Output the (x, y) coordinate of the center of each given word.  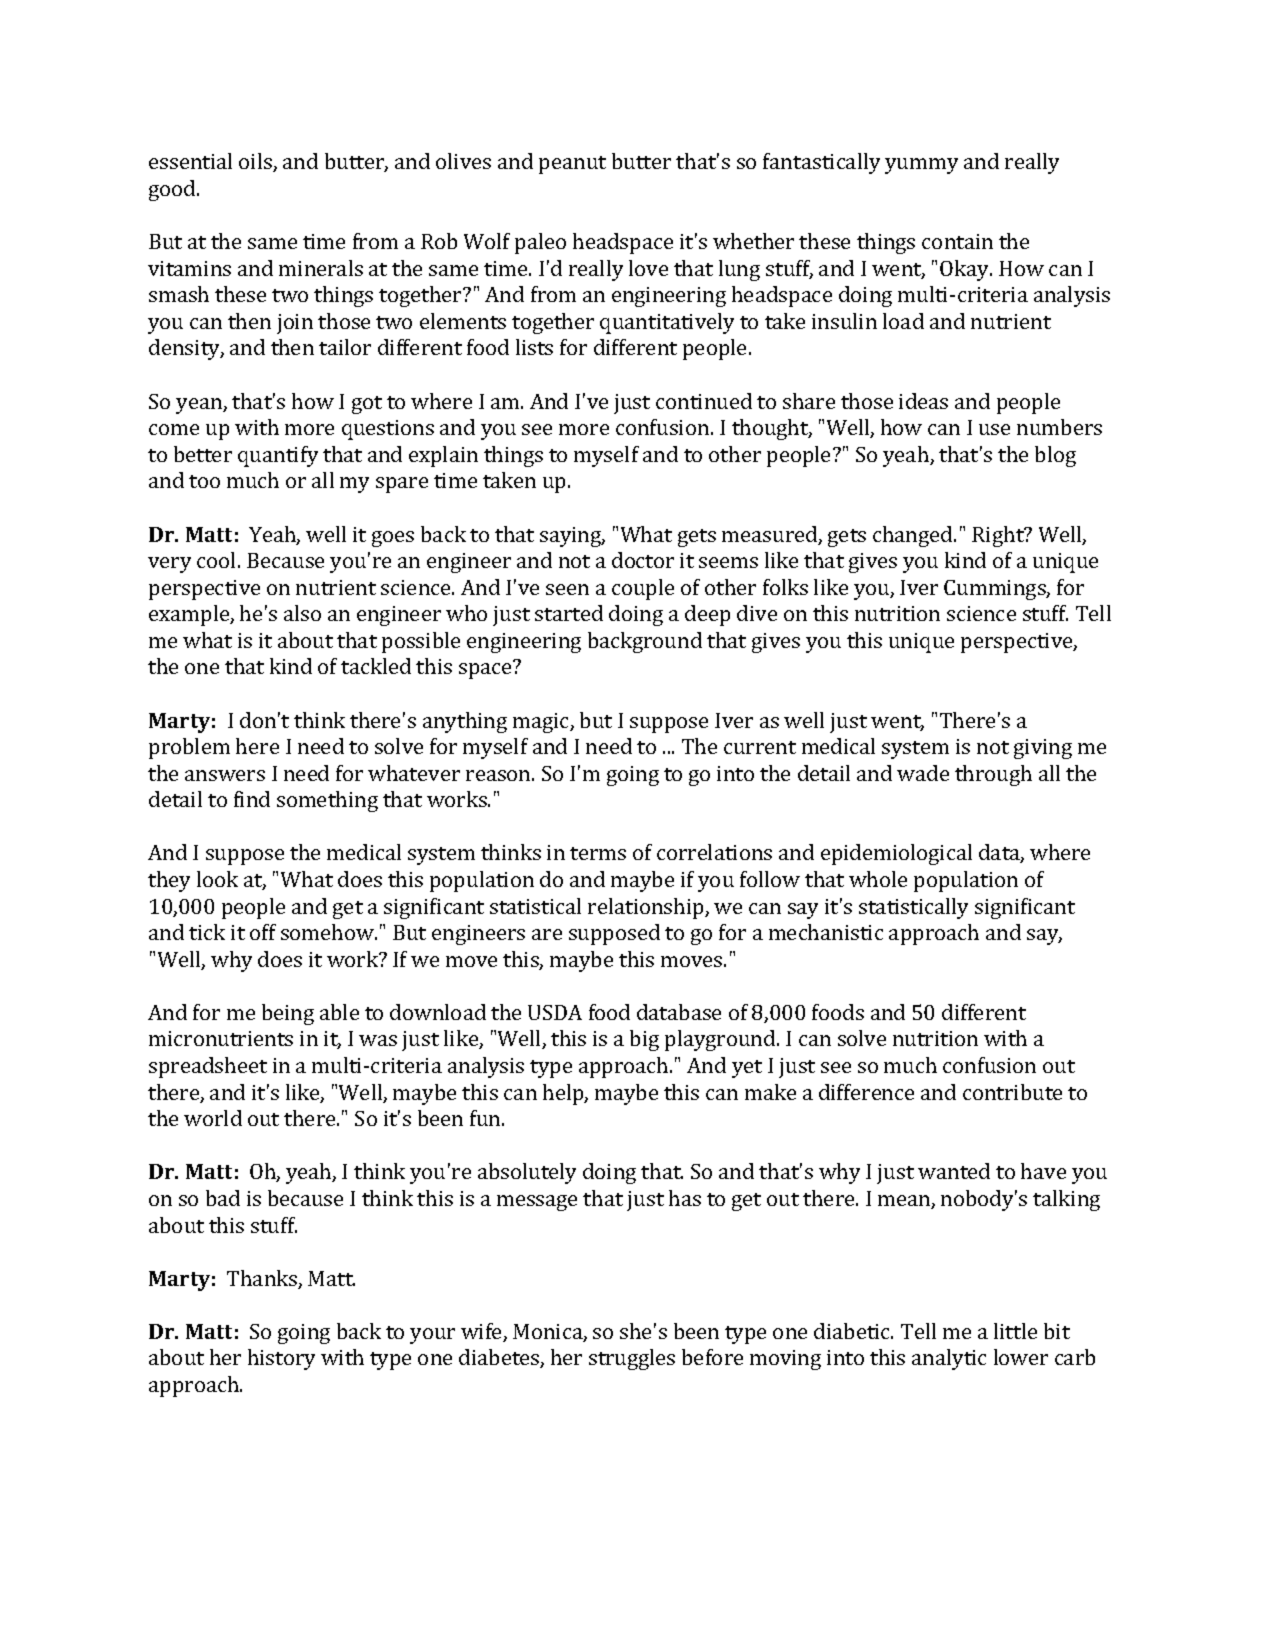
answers (225, 775)
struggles (632, 1359)
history (281, 1359)
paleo (540, 243)
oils (256, 162)
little (1015, 1331)
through (993, 775)
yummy (921, 166)
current (760, 747)
